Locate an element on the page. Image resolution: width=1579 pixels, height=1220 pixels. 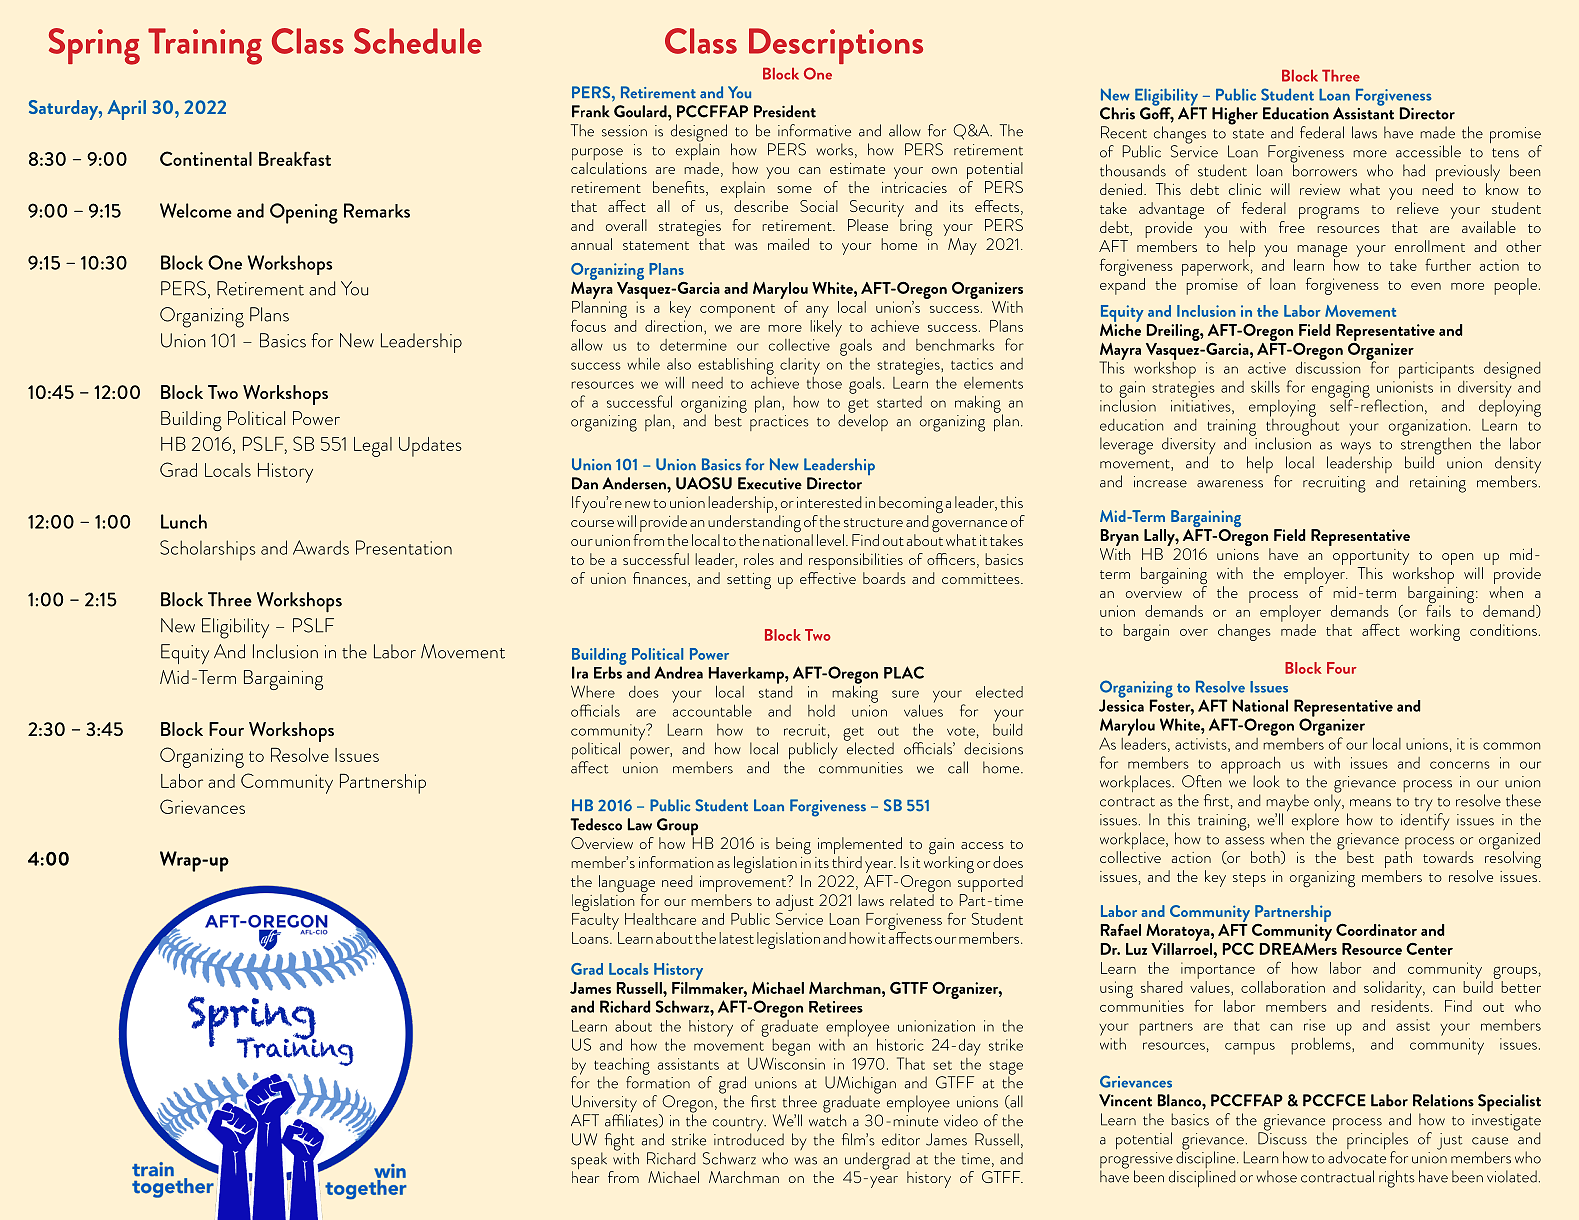
Scholarships is located at coordinates (208, 550).
